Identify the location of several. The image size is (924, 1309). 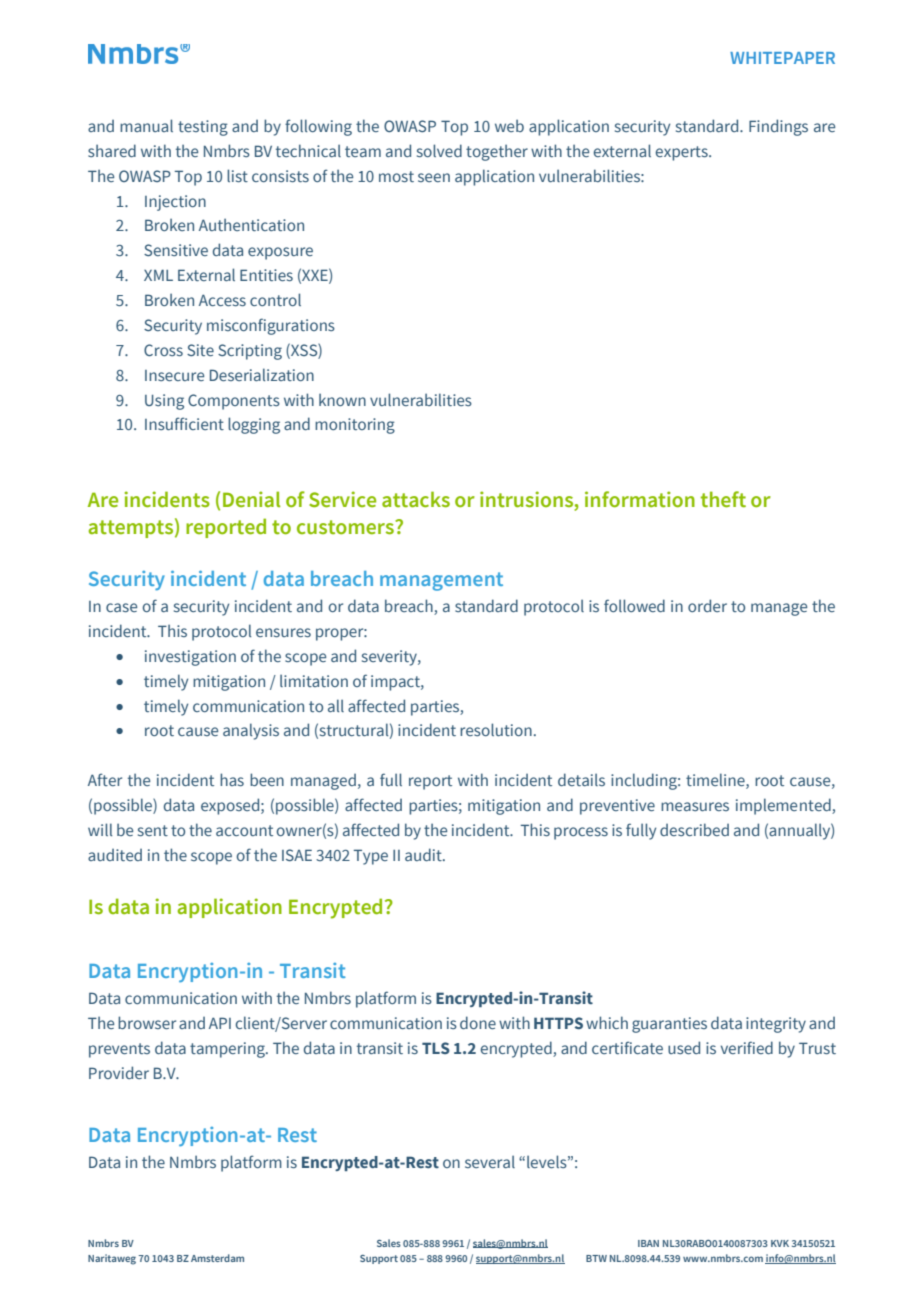
(490, 1161).
